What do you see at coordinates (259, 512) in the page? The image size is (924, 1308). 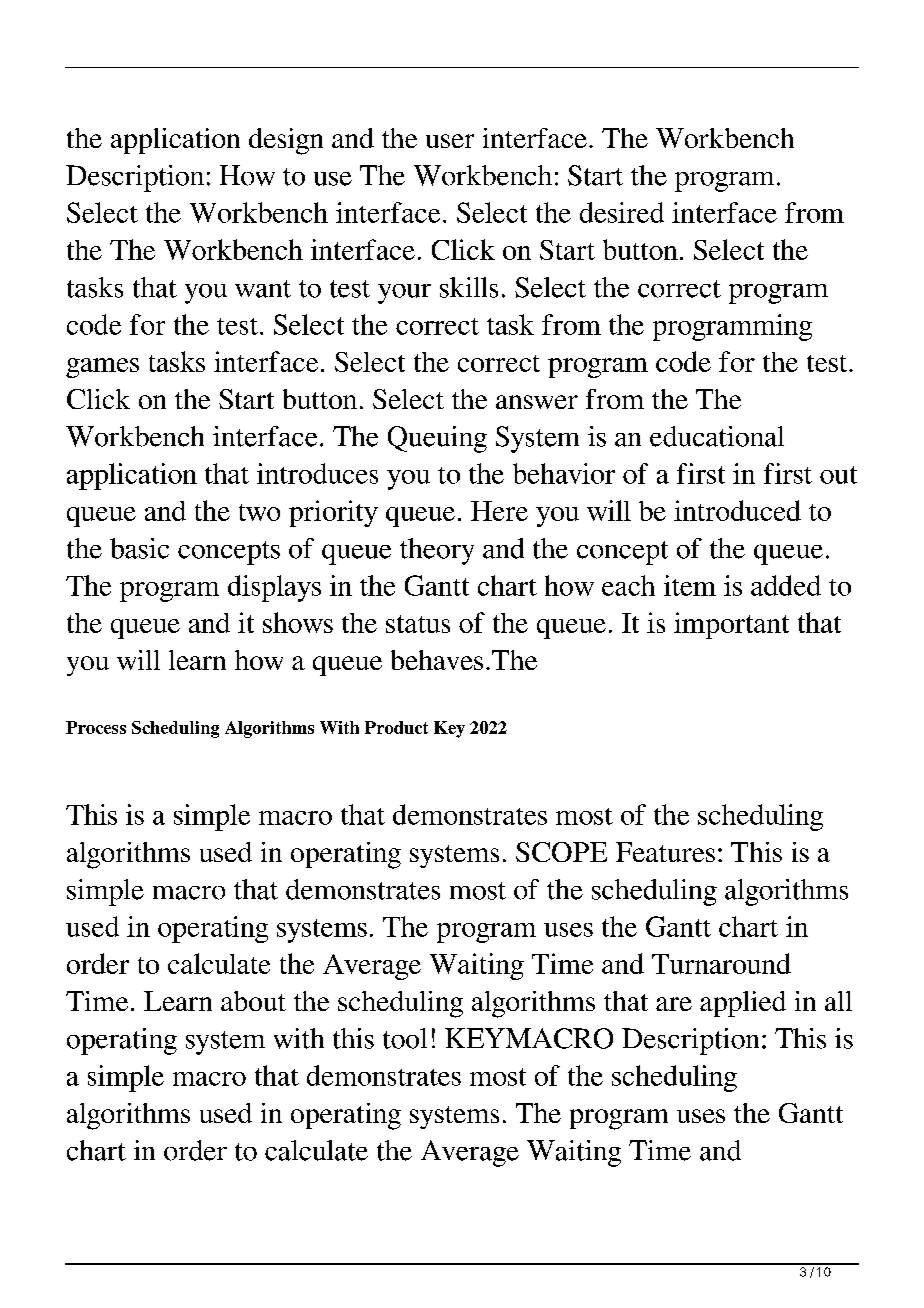 I see `two` at bounding box center [259, 512].
